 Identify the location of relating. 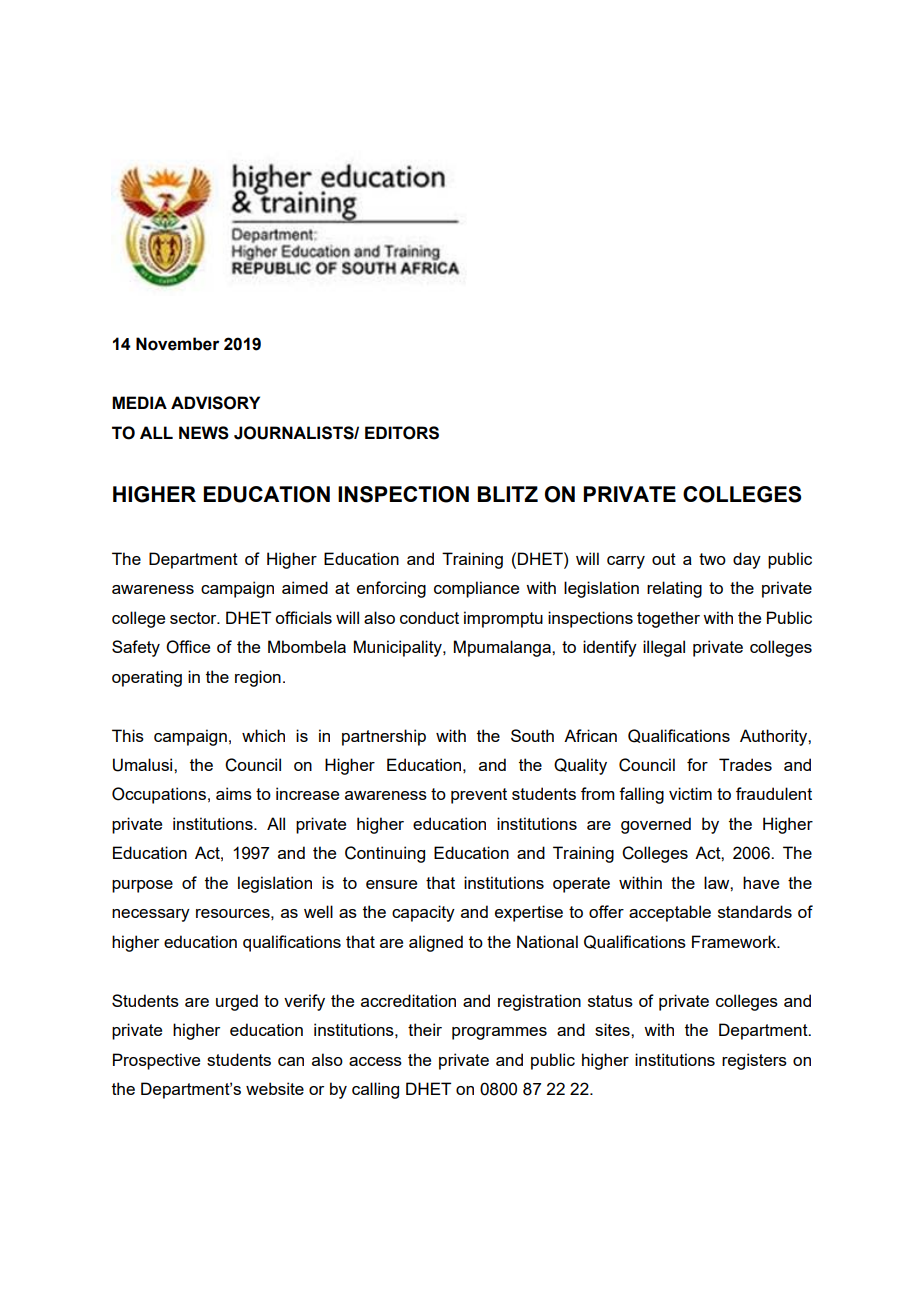
(674, 589).
